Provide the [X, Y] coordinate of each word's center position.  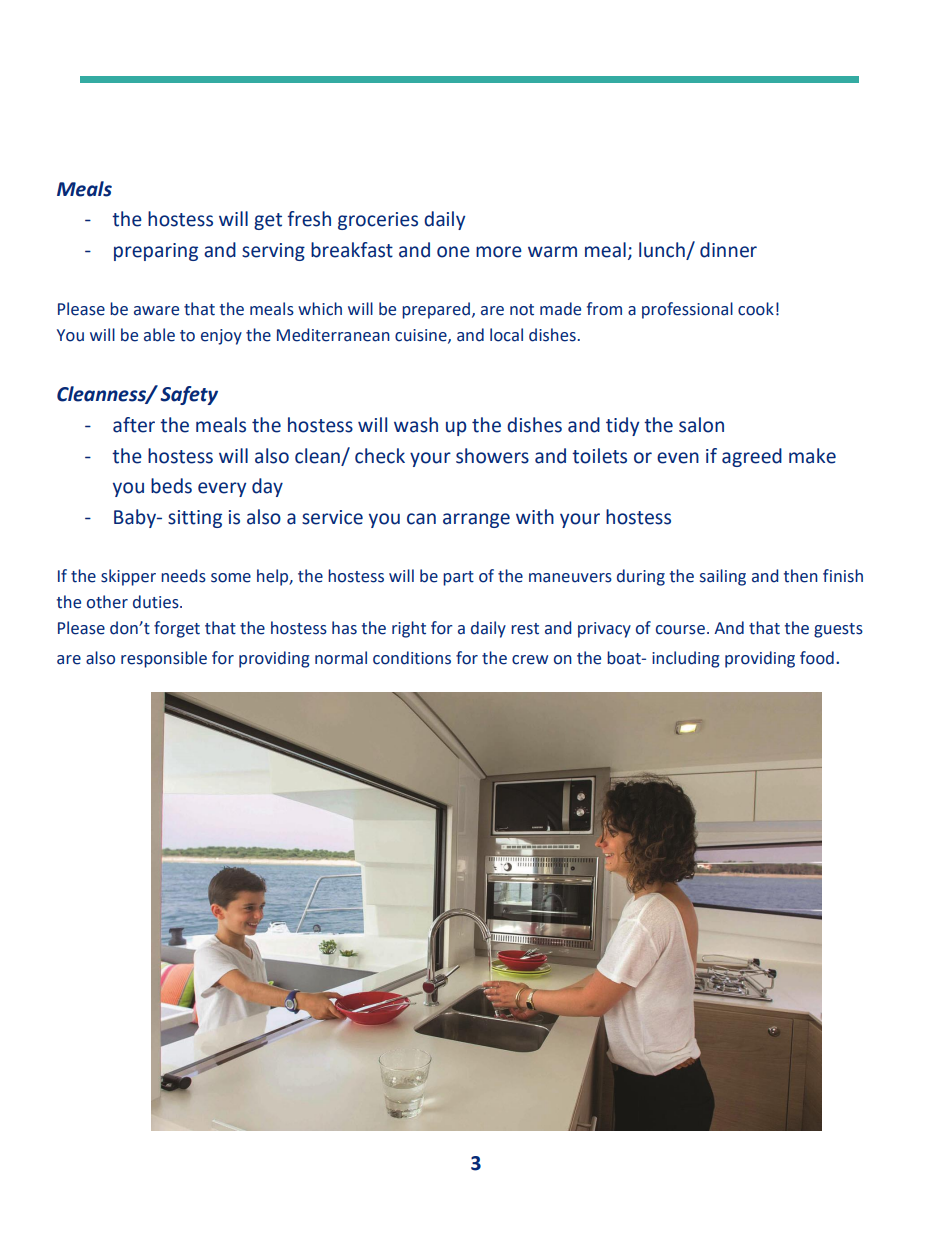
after [134, 425]
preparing [156, 252]
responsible [164, 659]
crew [530, 660]
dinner [728, 250]
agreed [752, 457]
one [453, 252]
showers [492, 456]
